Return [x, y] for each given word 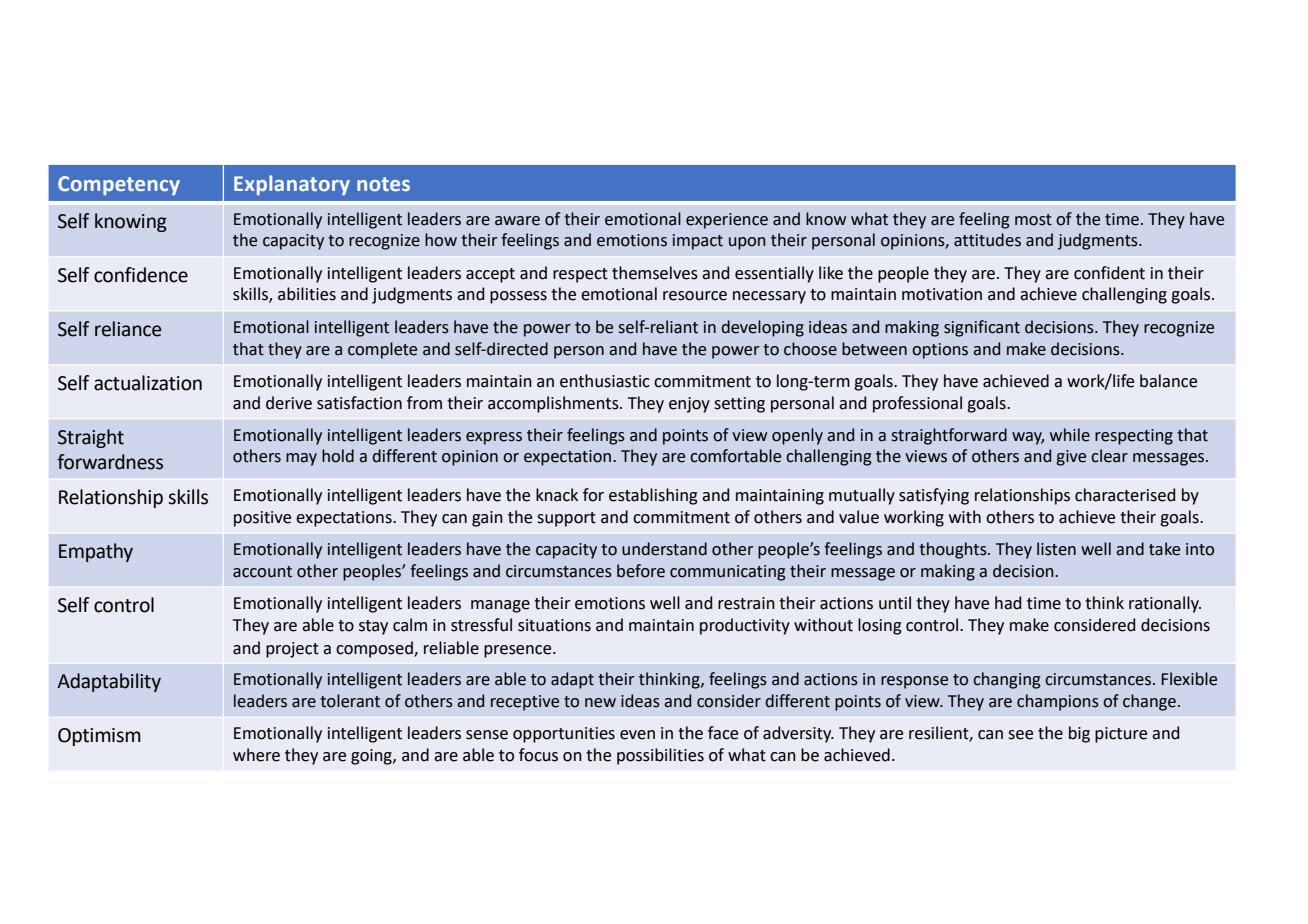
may [301, 459]
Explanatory [292, 185]
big [1079, 734]
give [1071, 458]
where [256, 755]
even [637, 735]
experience [727, 221]
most [1033, 220]
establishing [653, 496]
